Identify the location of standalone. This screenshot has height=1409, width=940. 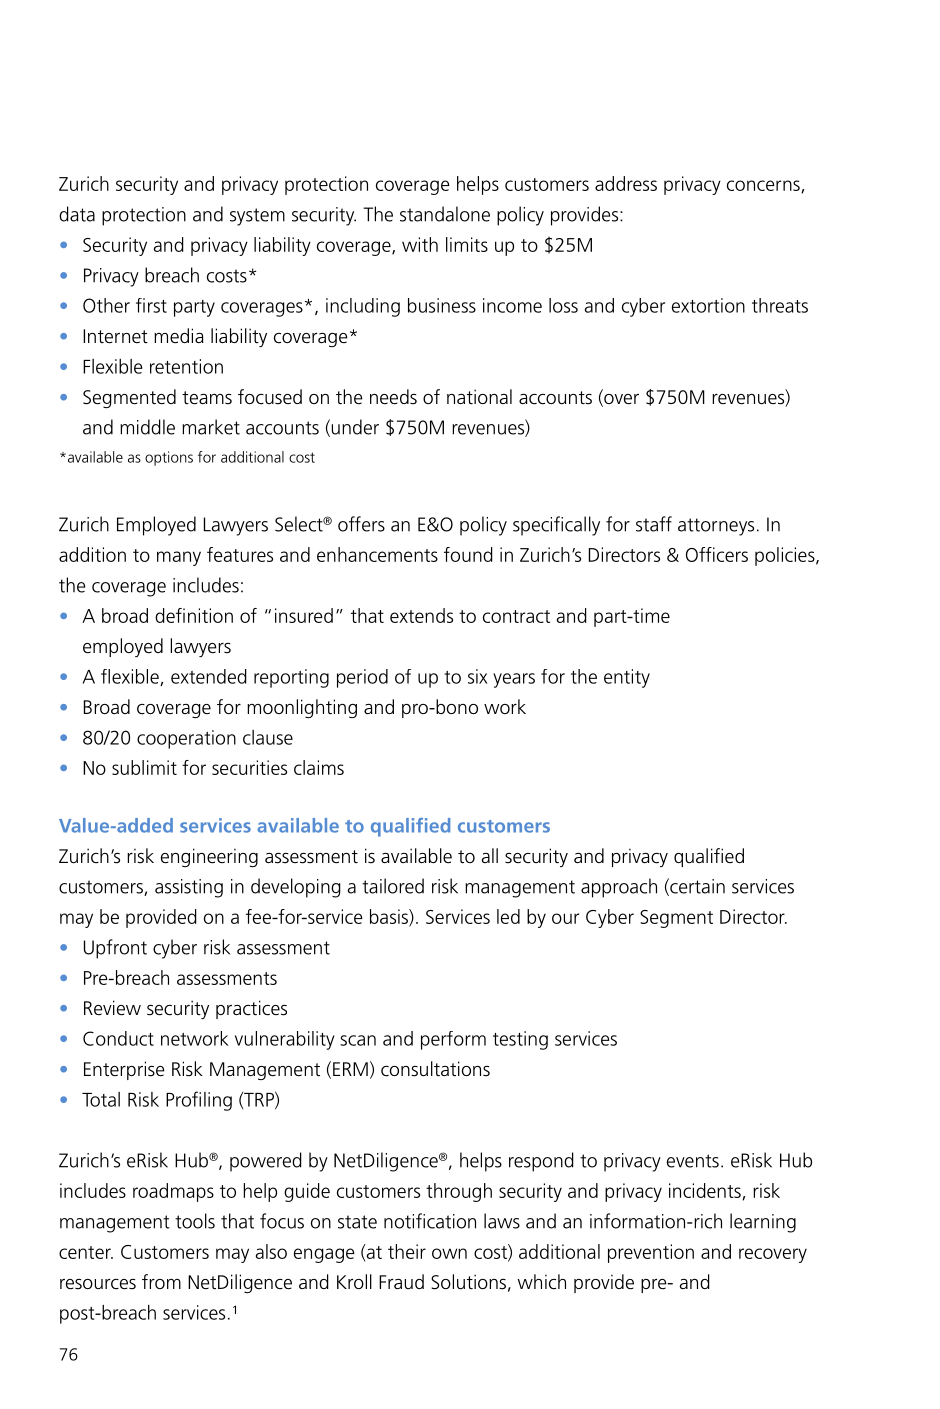
(445, 214).
